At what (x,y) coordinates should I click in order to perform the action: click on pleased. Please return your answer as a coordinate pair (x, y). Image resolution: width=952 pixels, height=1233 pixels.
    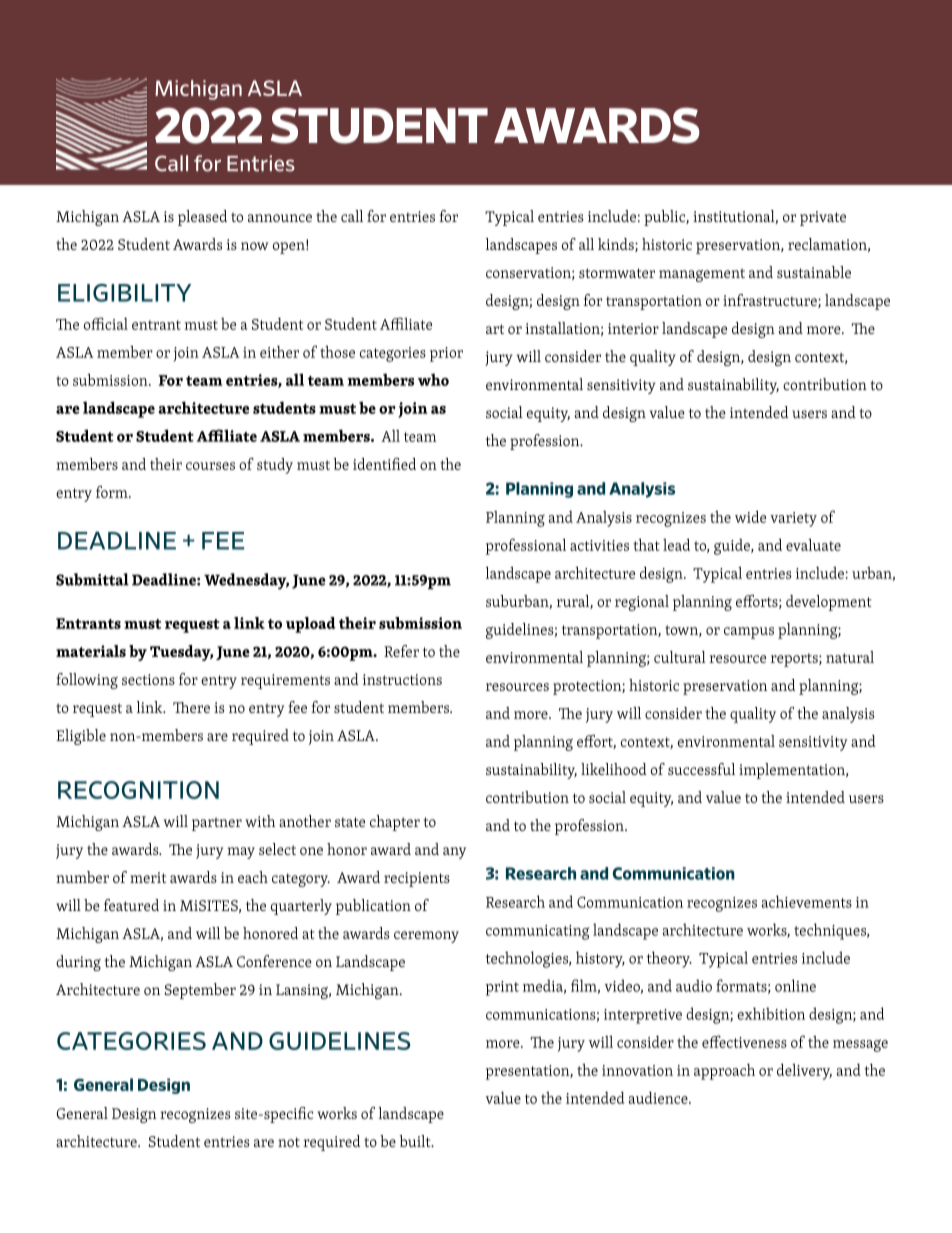
    Looking at the image, I should click on (202, 218).
